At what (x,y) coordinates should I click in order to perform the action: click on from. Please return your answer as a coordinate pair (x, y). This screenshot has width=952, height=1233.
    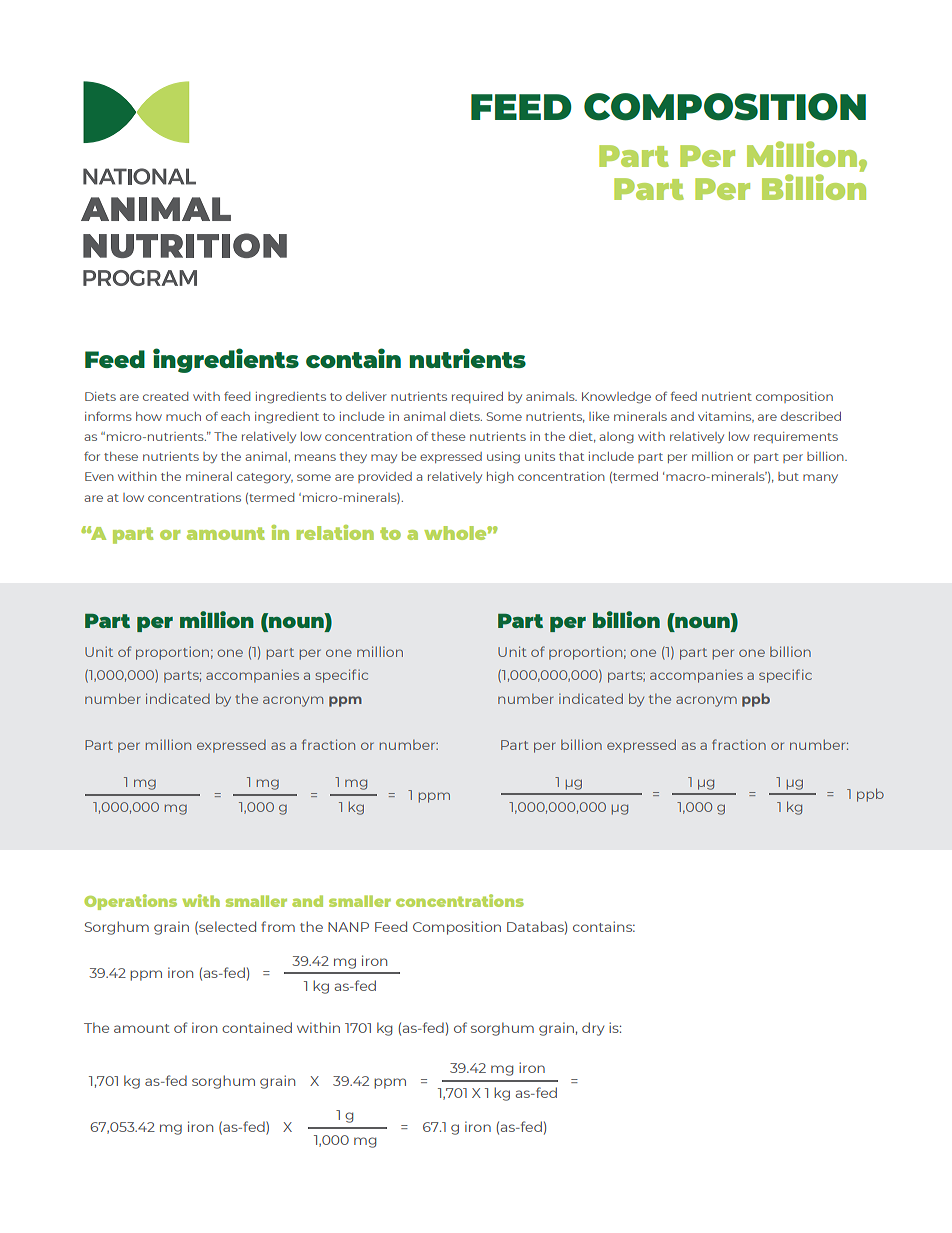
    Looking at the image, I should click on (278, 926).
